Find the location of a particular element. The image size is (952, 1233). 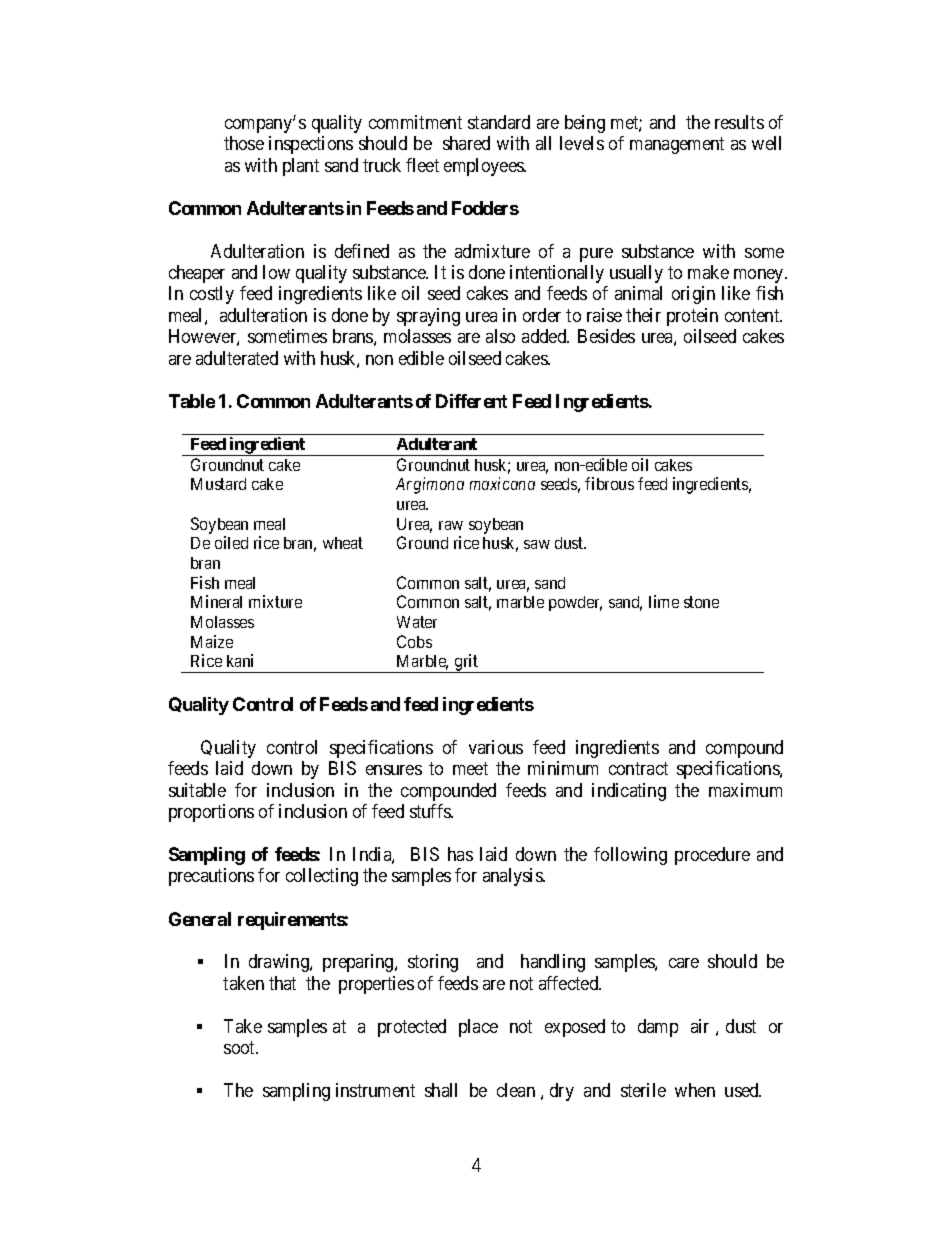

shared is located at coordinates (466, 143).
